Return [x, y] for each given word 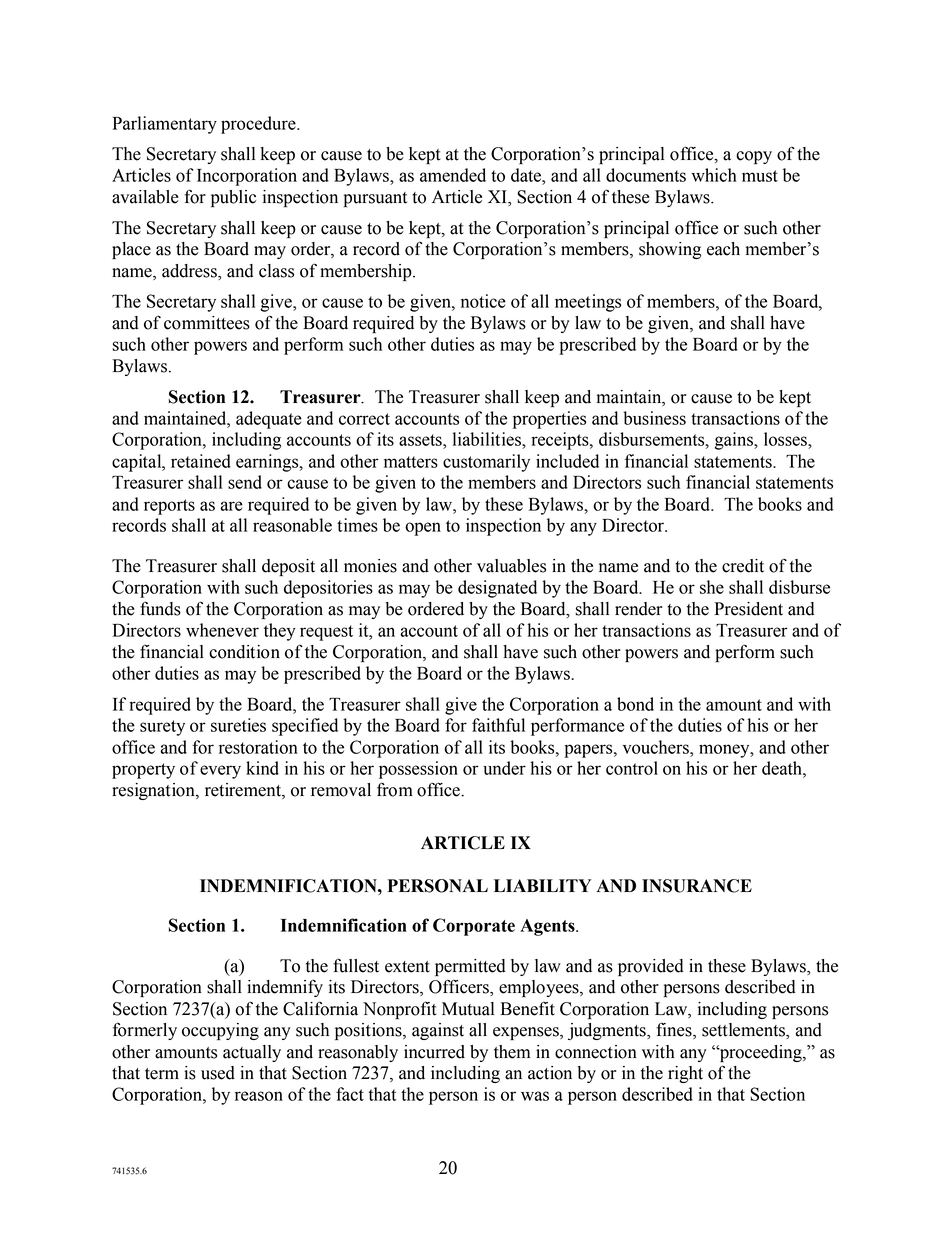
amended [453, 175]
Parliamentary [165, 125]
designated [497, 589]
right [685, 1074]
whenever [222, 630]
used [218, 1073]
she [712, 587]
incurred [434, 1052]
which [714, 175]
